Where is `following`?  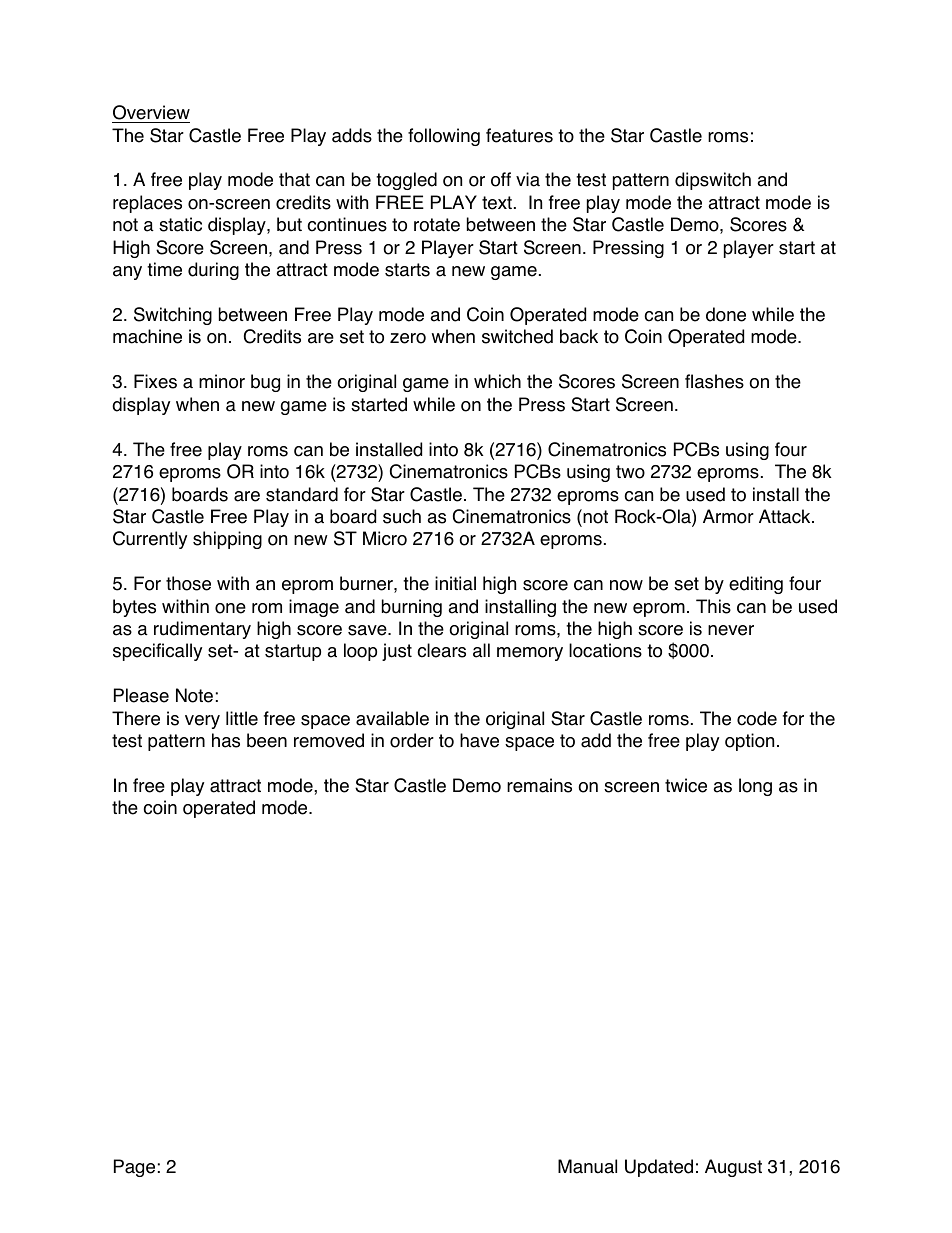
following is located at coordinates (444, 137).
